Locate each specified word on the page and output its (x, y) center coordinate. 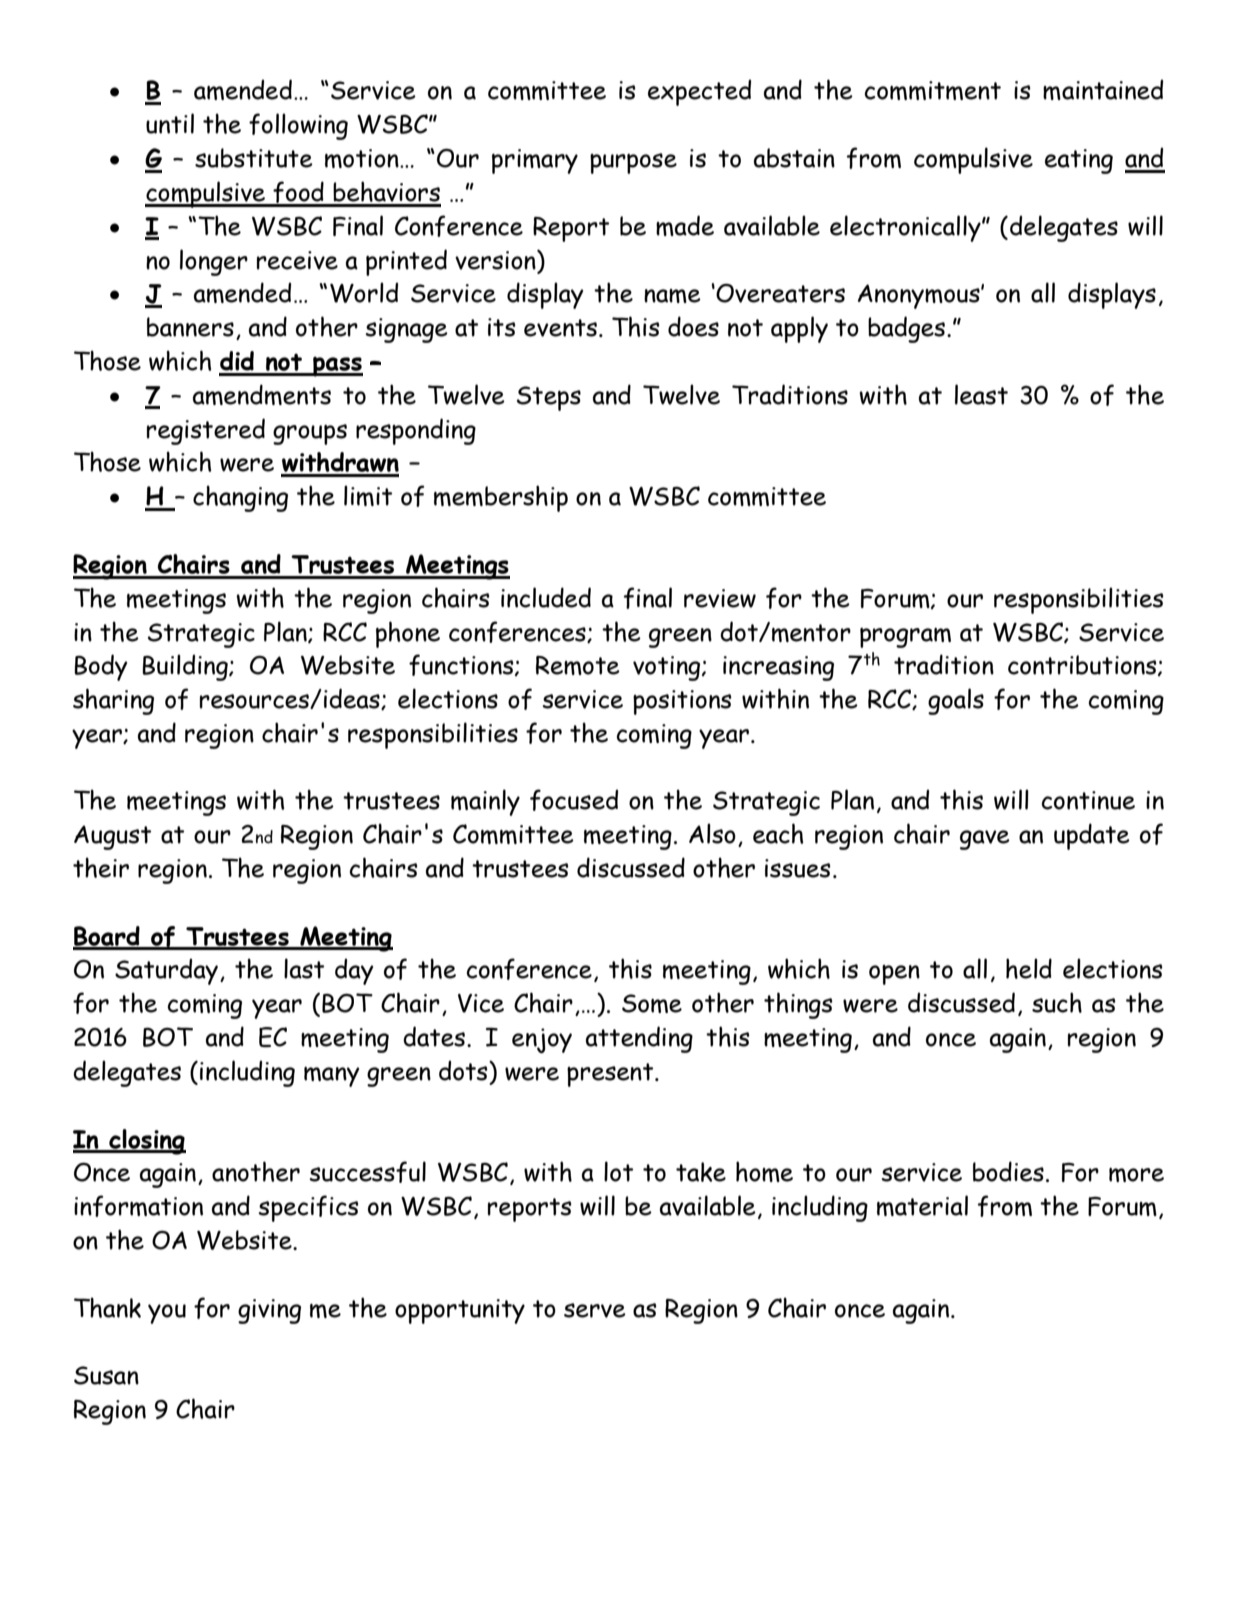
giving (269, 1311)
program (905, 638)
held (1029, 968)
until (170, 123)
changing (240, 498)
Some (652, 1003)
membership (501, 498)
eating (1079, 161)
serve (595, 1310)
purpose (633, 163)
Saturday (166, 971)
